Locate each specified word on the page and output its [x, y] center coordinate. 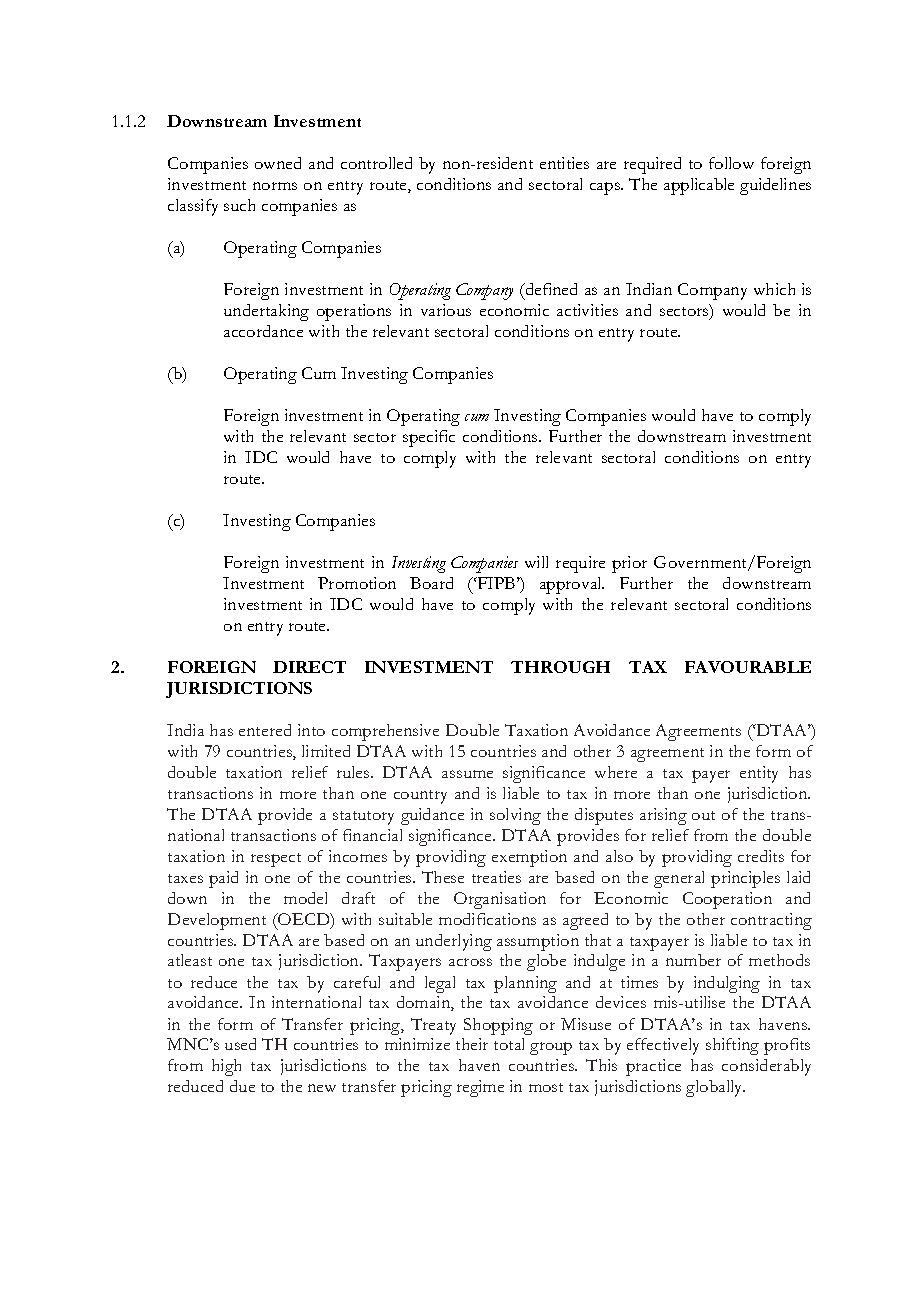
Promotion [357, 583]
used [240, 1044]
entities [564, 163]
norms [275, 186]
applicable [699, 186]
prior [629, 564]
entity [759, 774]
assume [467, 774]
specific [429, 438]
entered [265, 730]
